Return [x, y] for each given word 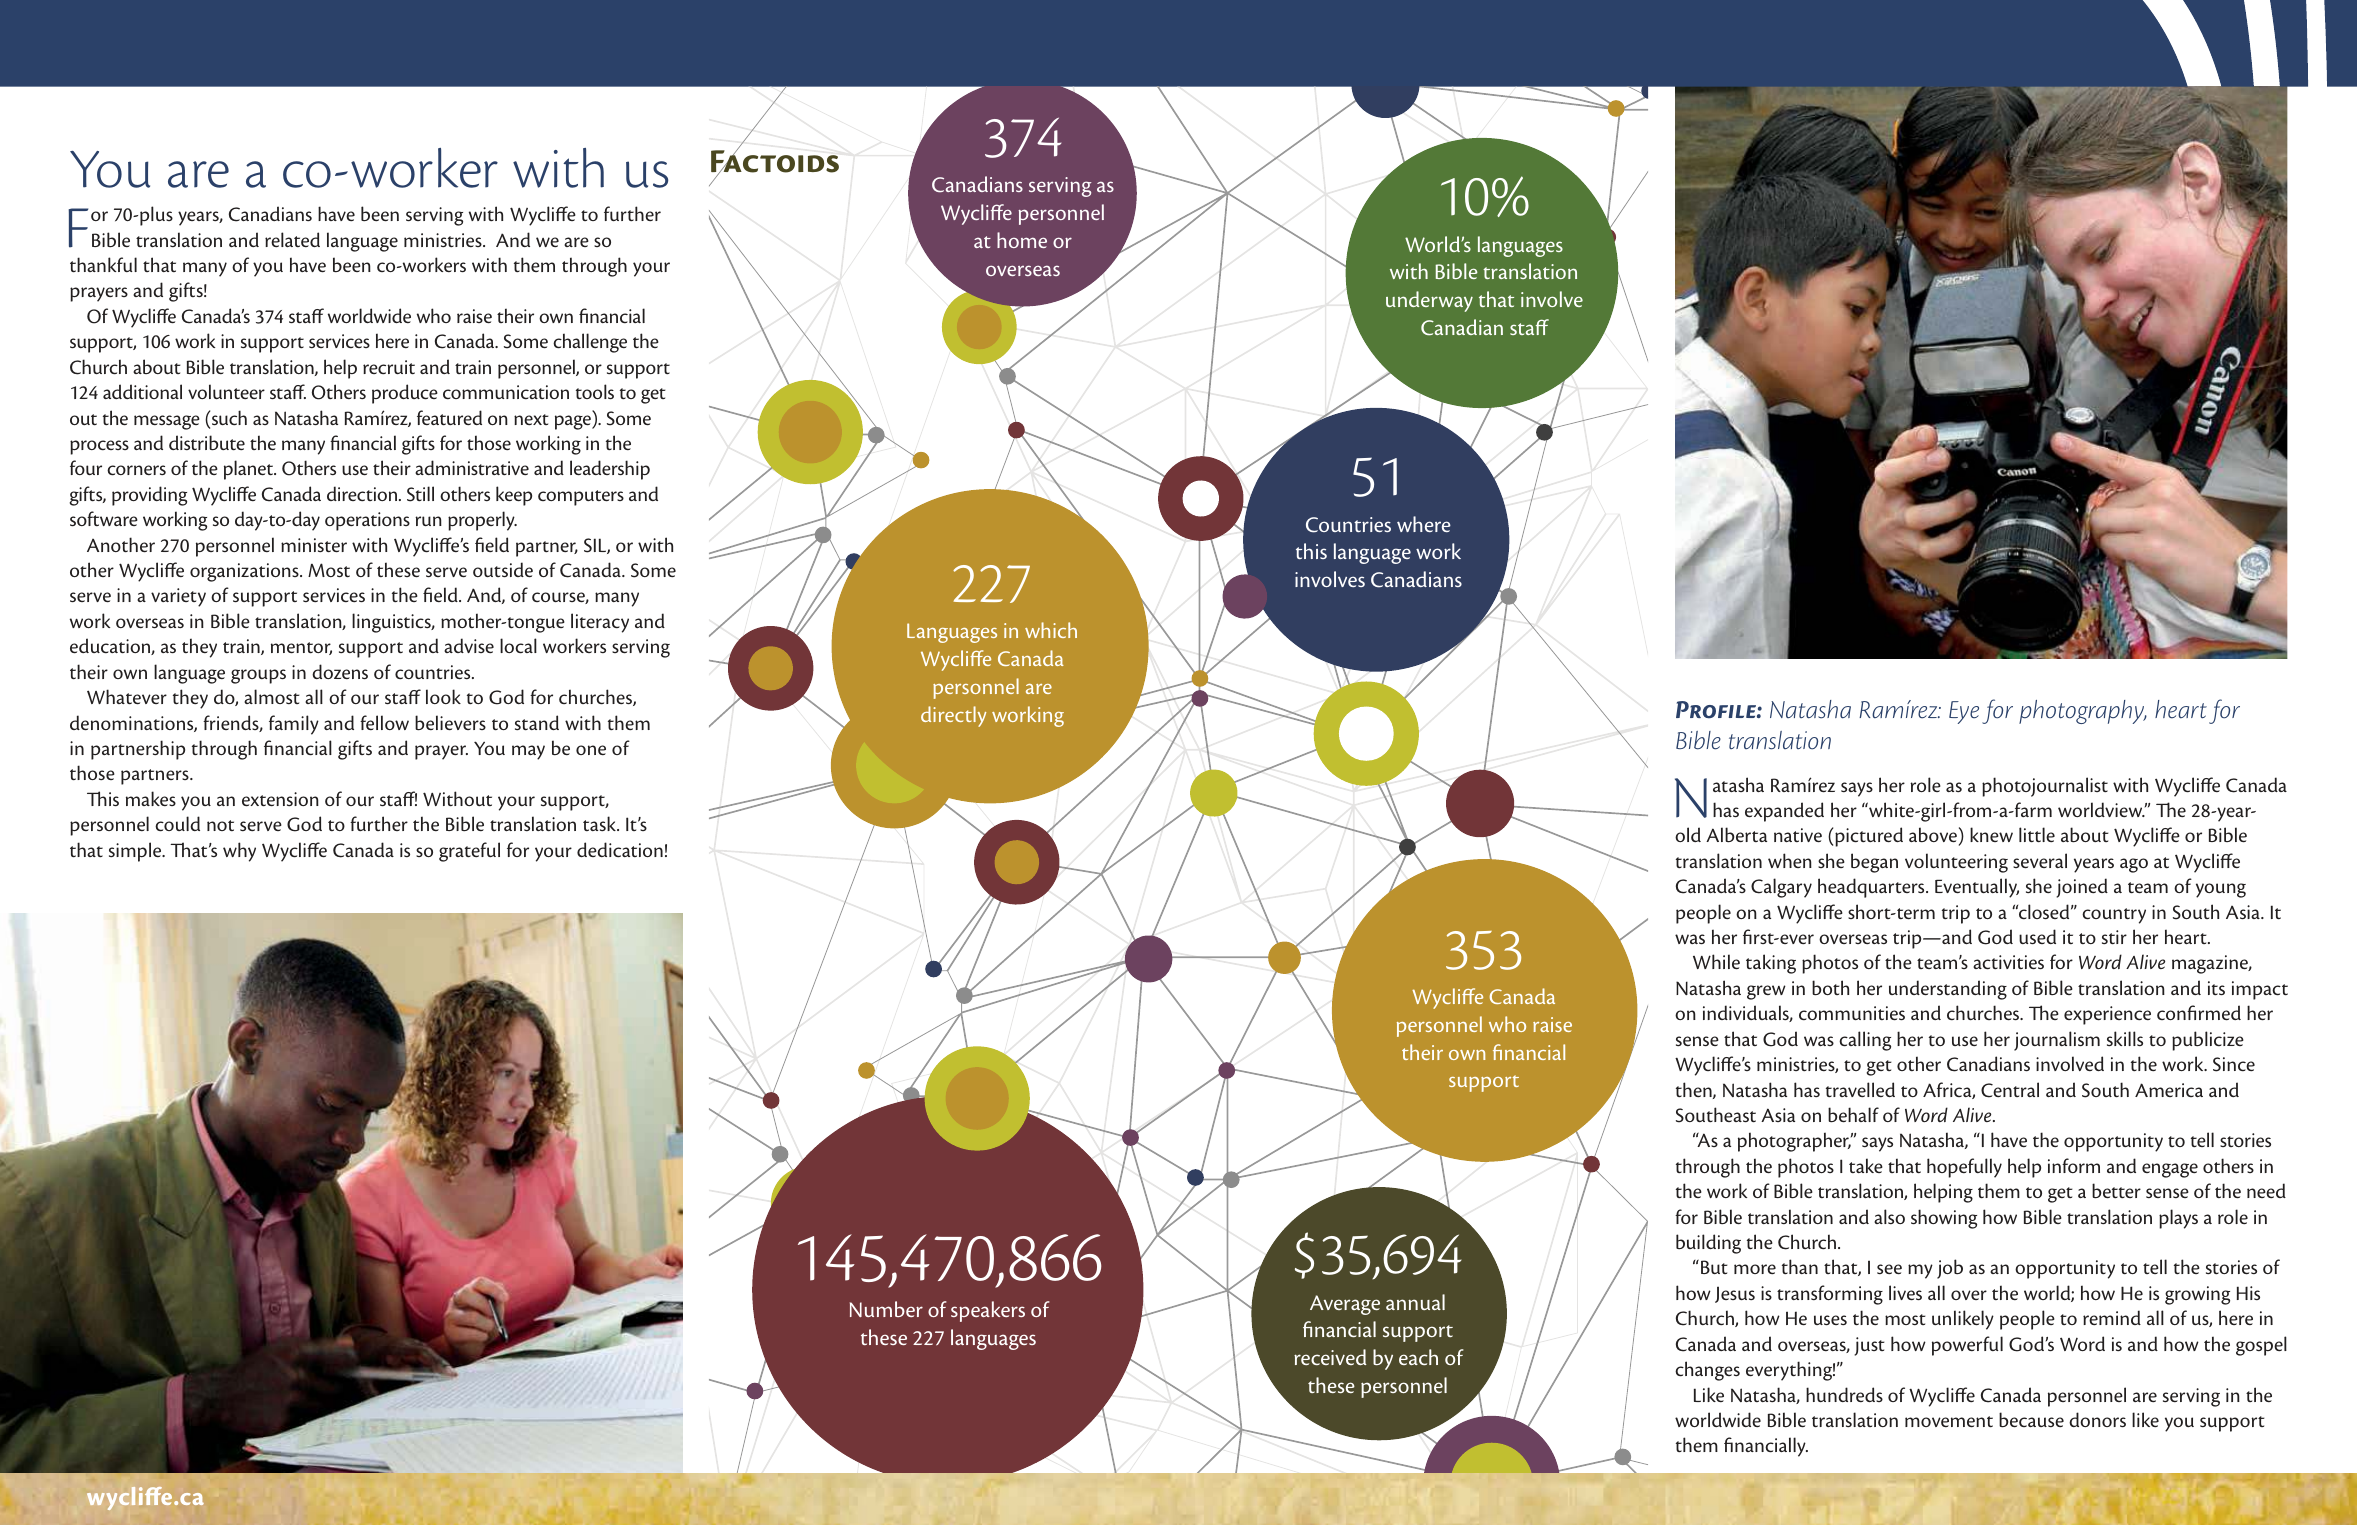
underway [1429, 301]
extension [280, 799]
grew [1766, 992]
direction [363, 493]
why [239, 852]
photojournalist [2045, 787]
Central [2010, 1090]
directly [953, 716]
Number [886, 1309]
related [292, 239]
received [1330, 1357]
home [1022, 240]
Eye [1964, 712]
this [1311, 551]
